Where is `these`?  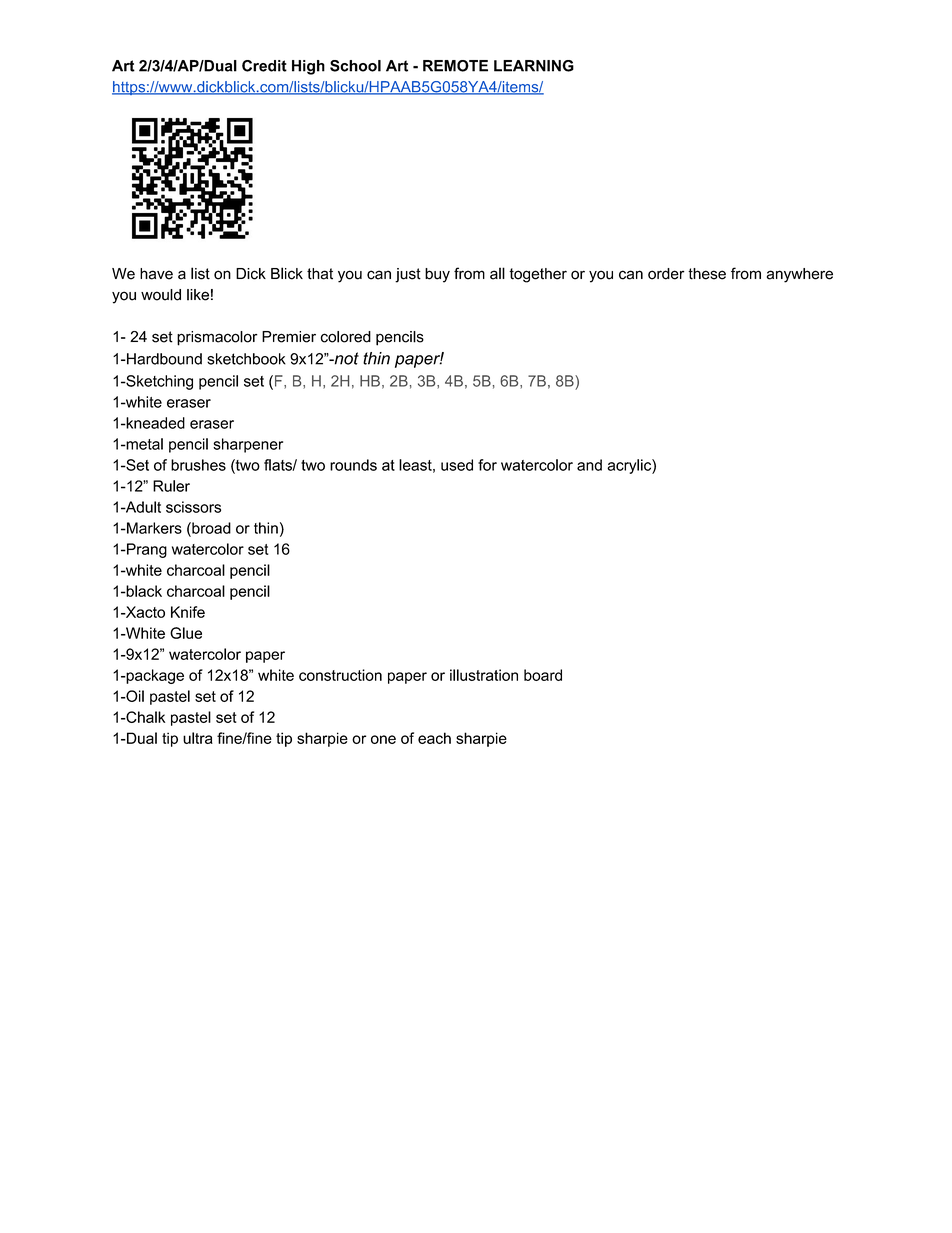 these is located at coordinates (707, 274).
